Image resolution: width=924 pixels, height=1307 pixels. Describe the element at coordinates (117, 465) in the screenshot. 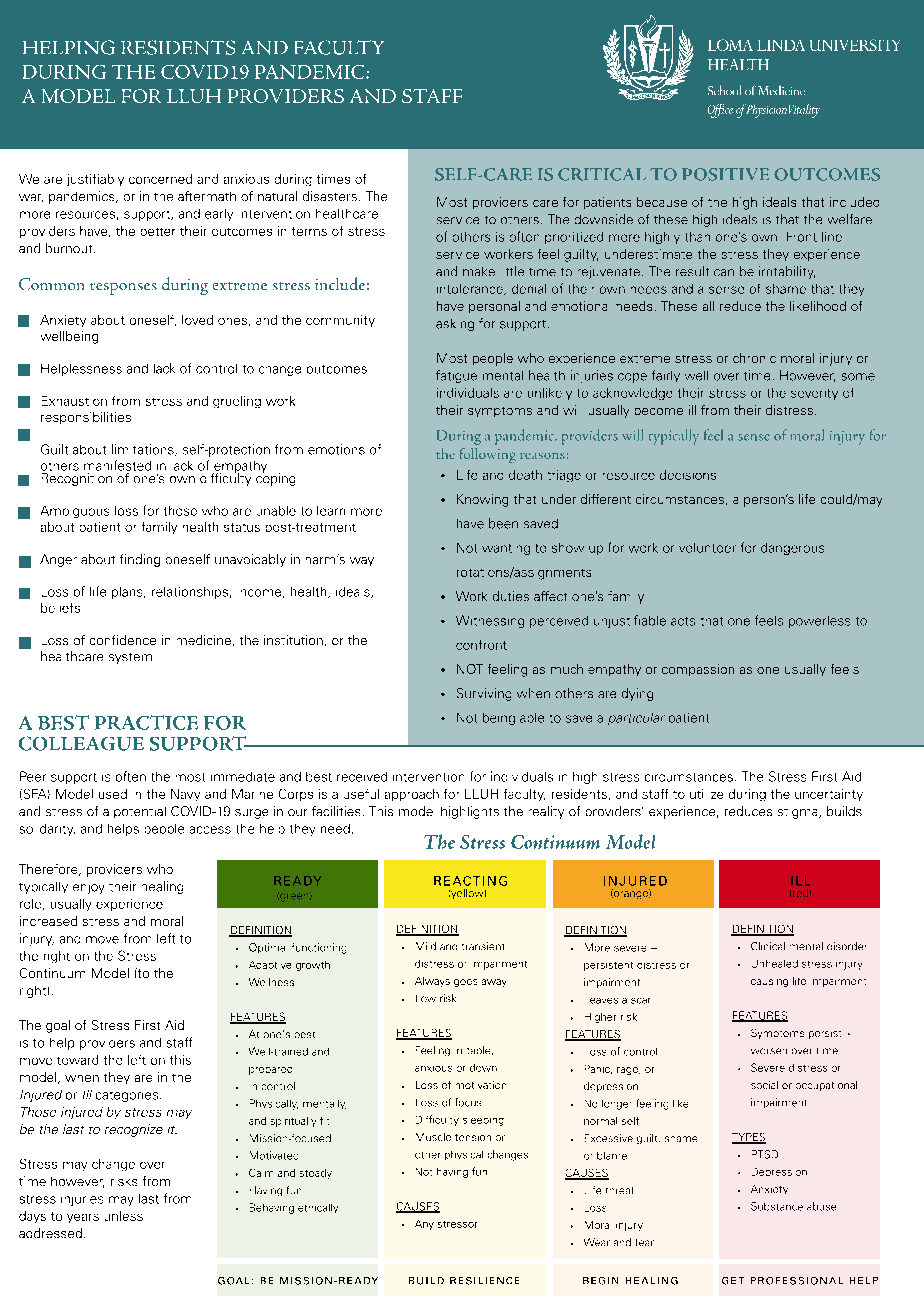

I see `manifested` at that location.
